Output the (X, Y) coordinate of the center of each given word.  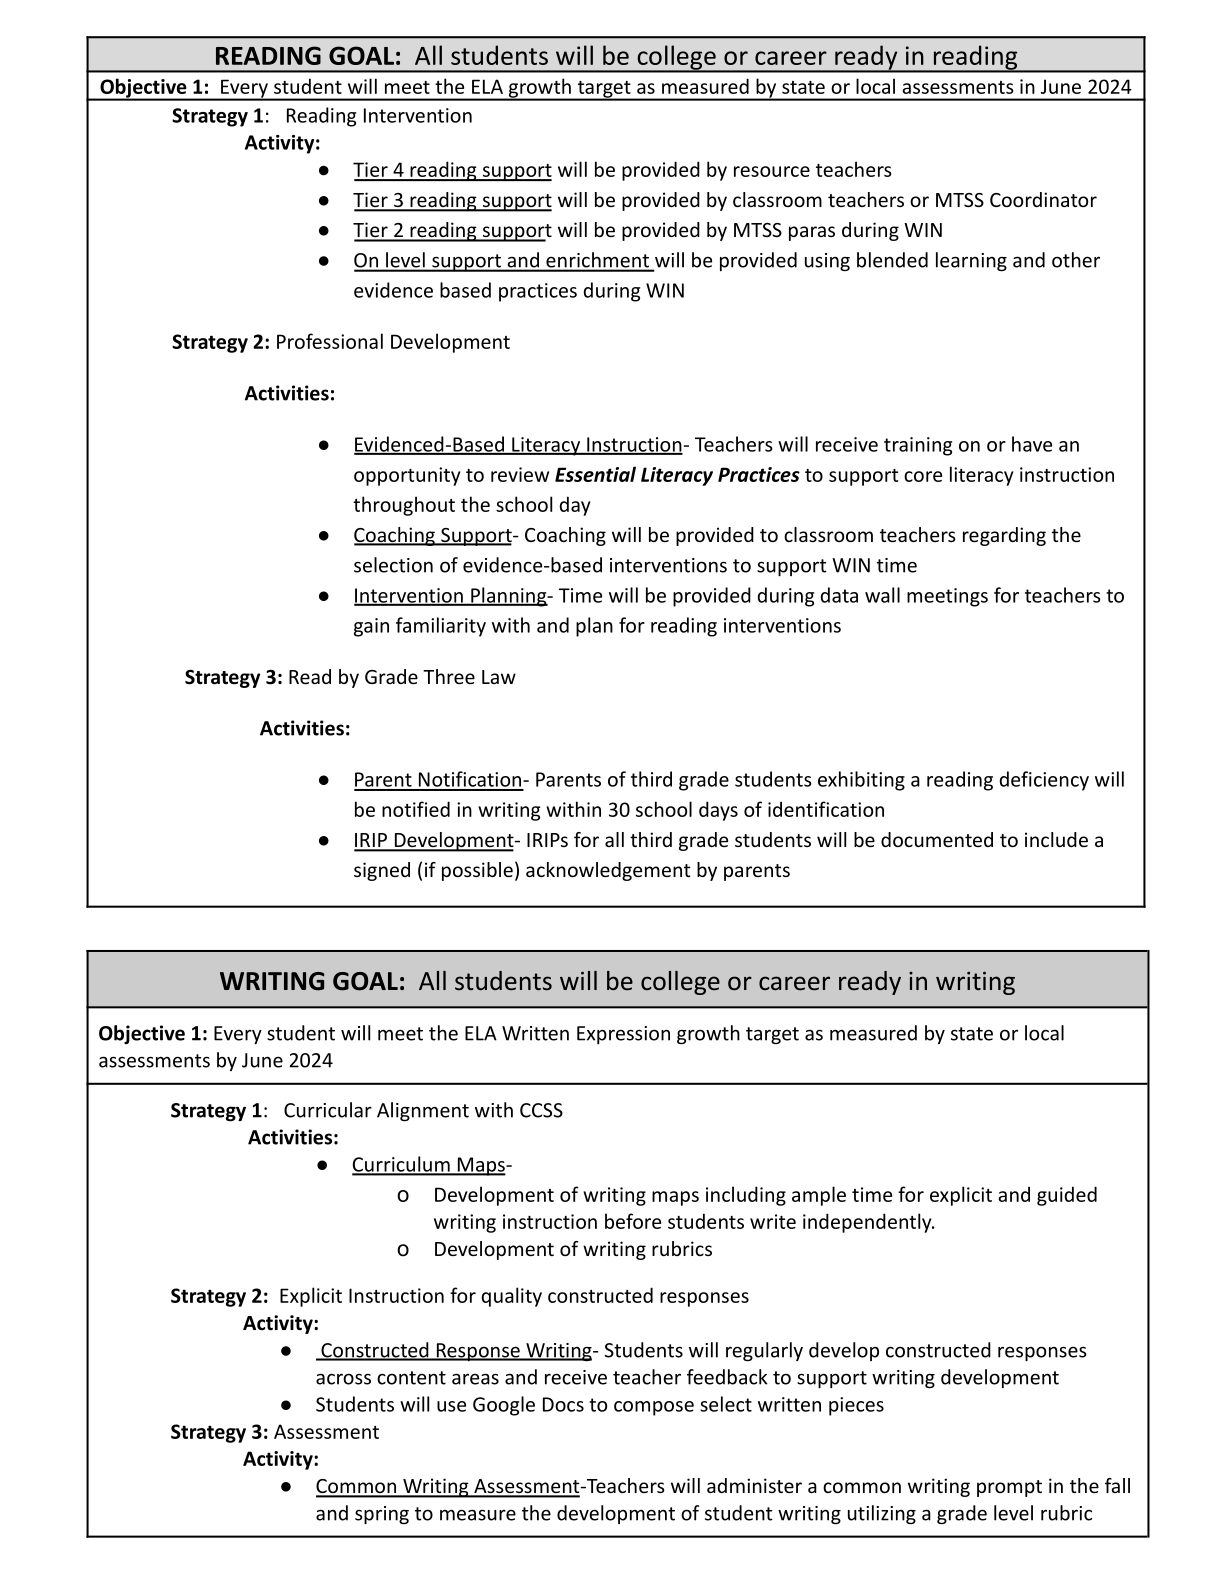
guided (1067, 1196)
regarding (1004, 536)
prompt (1009, 1488)
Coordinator (1043, 199)
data (839, 595)
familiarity (441, 627)
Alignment (423, 1111)
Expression (623, 1035)
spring (382, 1515)
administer (754, 1485)
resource (772, 171)
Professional (330, 341)
